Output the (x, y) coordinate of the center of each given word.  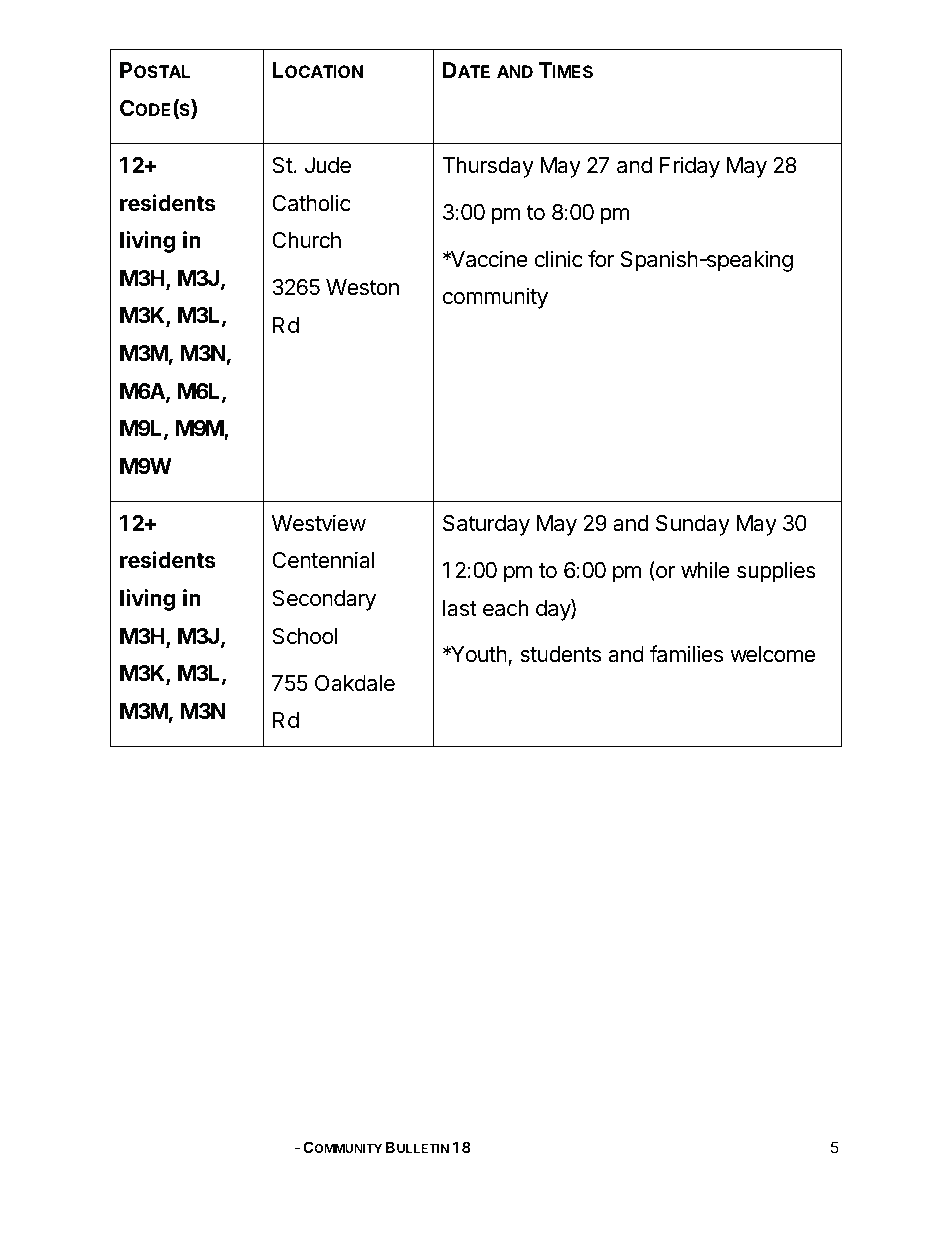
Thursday (488, 167)
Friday (690, 167)
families (686, 654)
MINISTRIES (255, 1148)
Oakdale (355, 683)
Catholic (311, 203)
